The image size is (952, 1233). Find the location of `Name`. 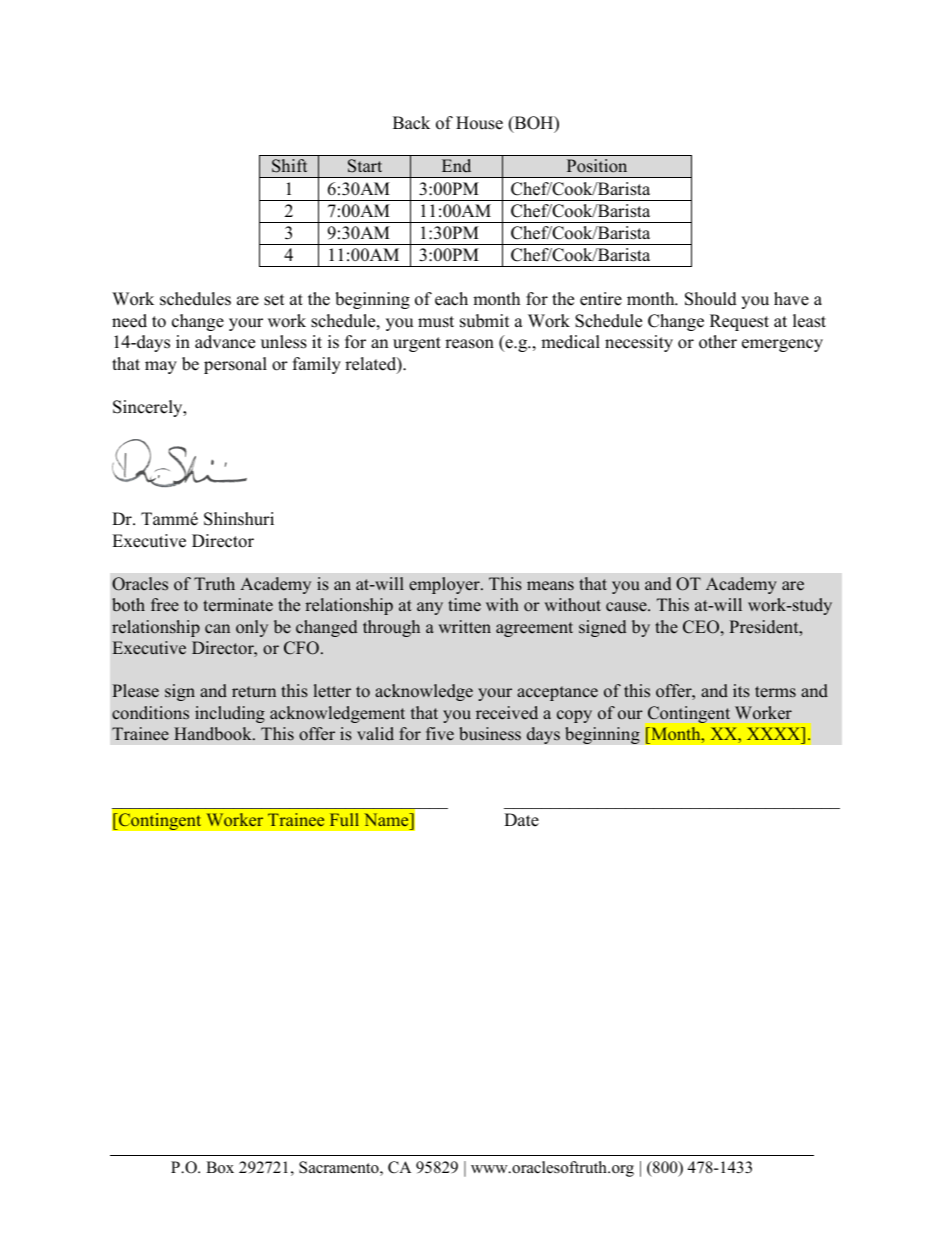

Name is located at coordinates (387, 819).
